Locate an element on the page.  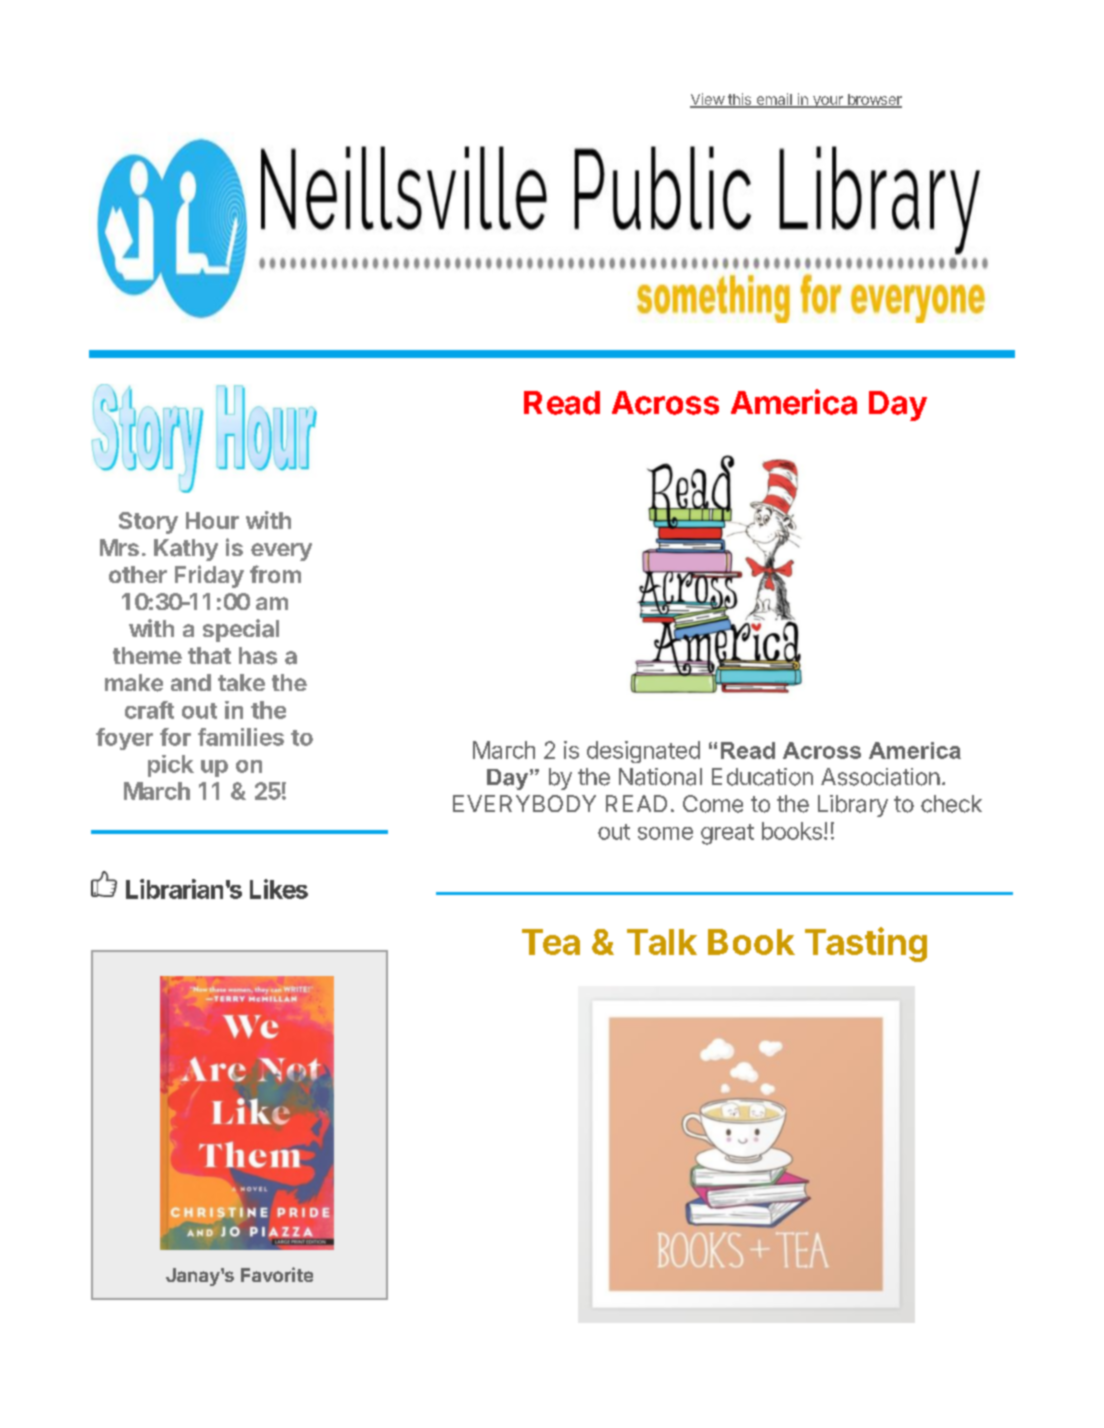
take is located at coordinates (241, 682).
